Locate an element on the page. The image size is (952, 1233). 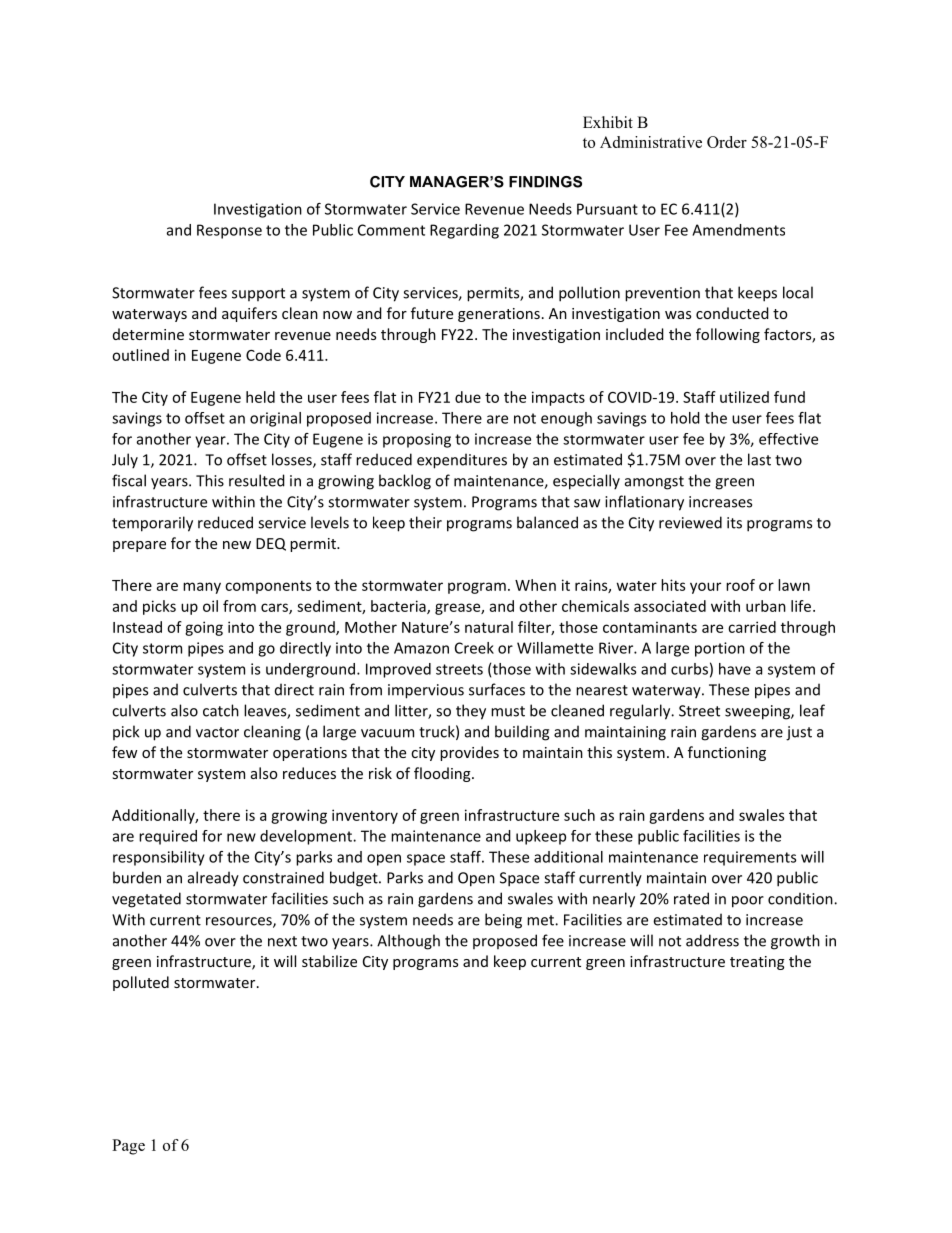
Order is located at coordinates (727, 142).
